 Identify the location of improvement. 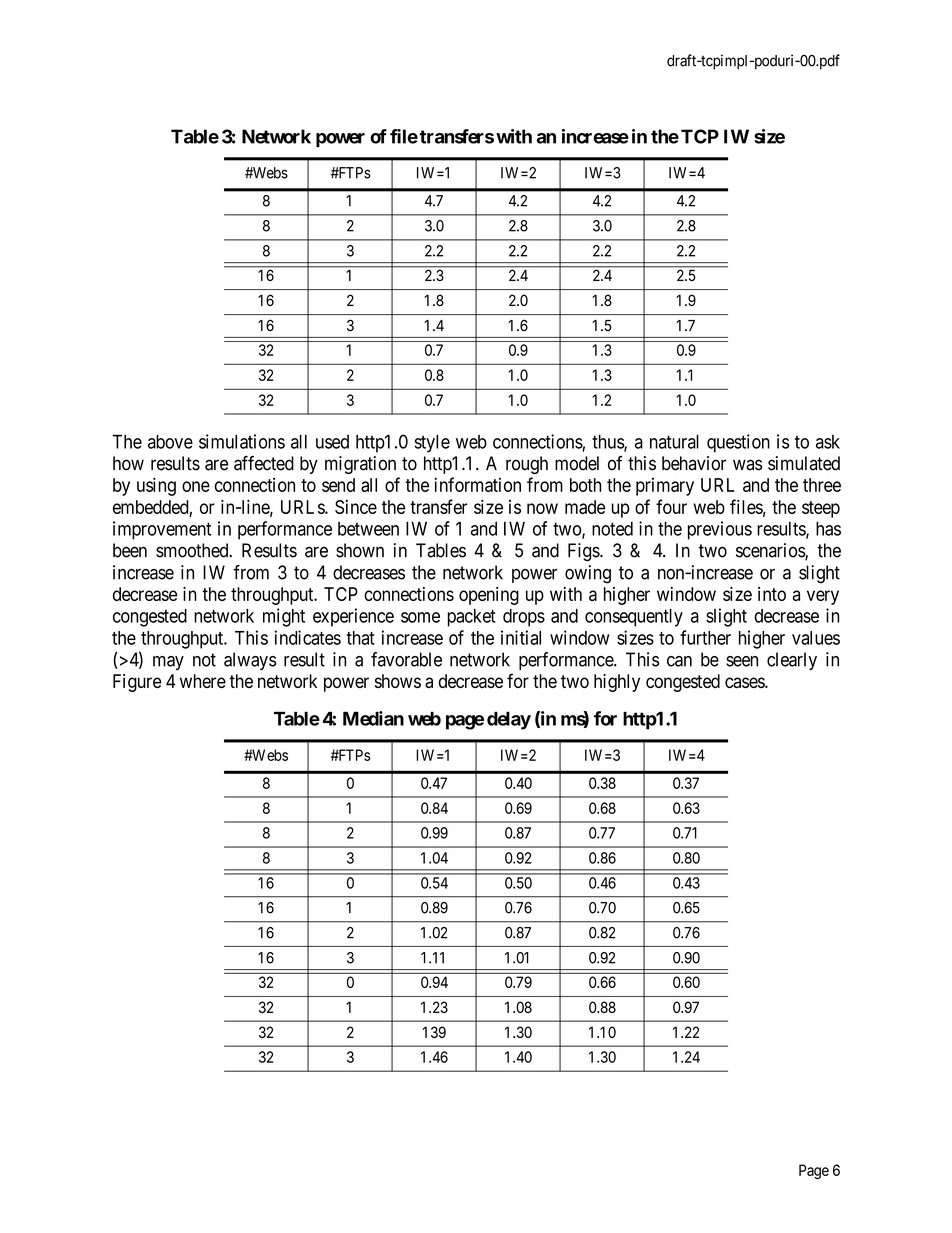
(162, 530).
